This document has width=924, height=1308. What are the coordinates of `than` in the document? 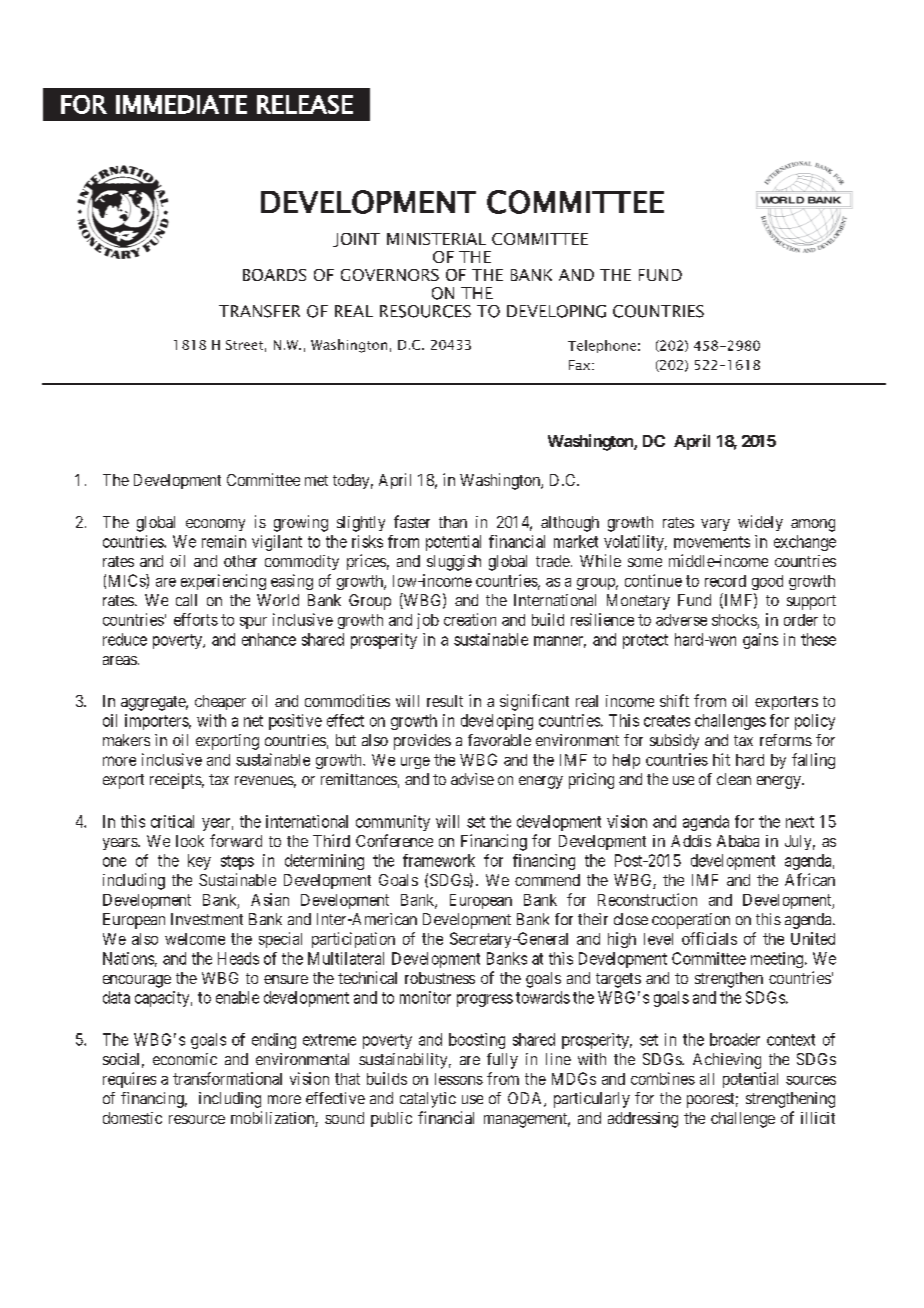 It's located at (453, 522).
